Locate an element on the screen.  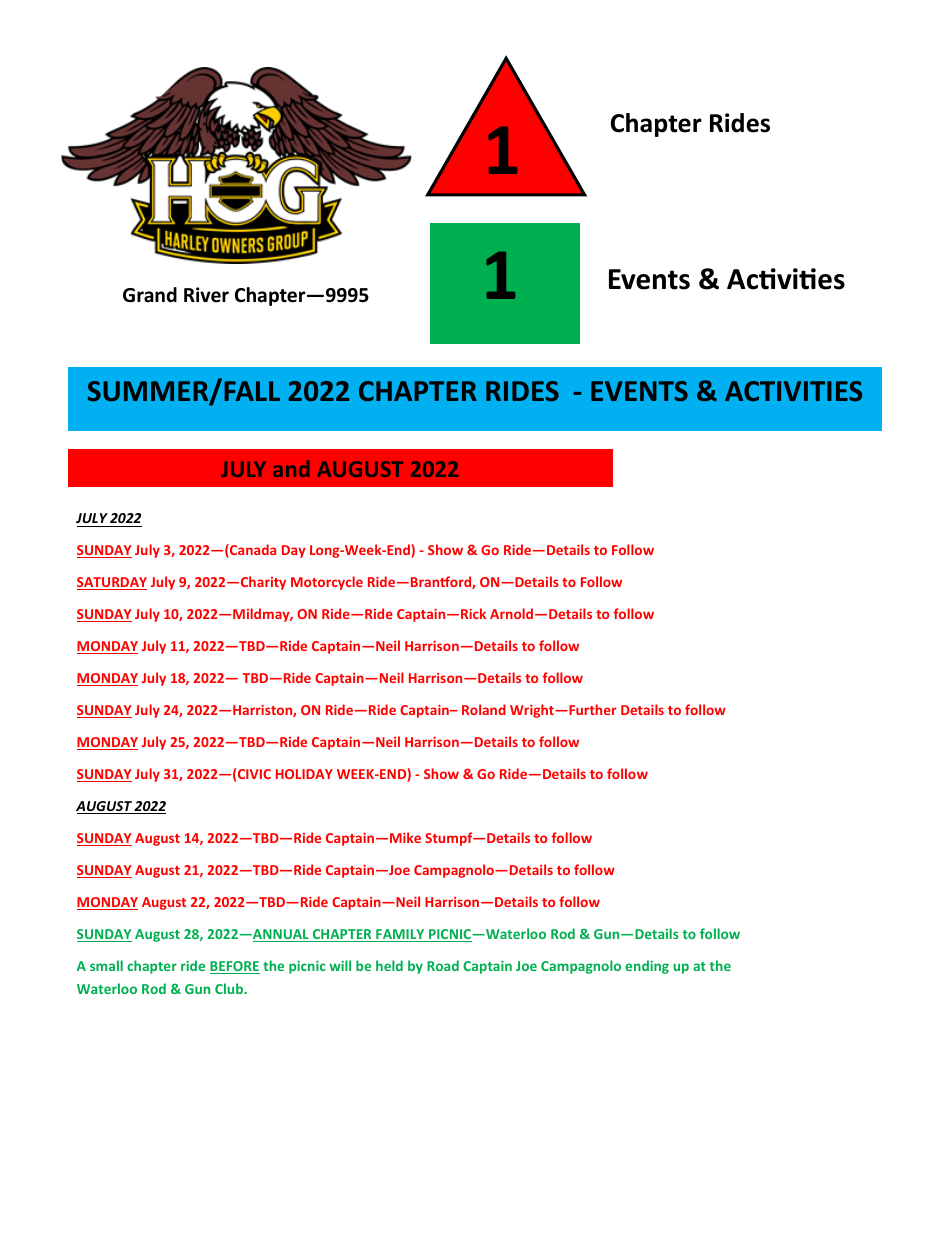
ending is located at coordinates (647, 967).
